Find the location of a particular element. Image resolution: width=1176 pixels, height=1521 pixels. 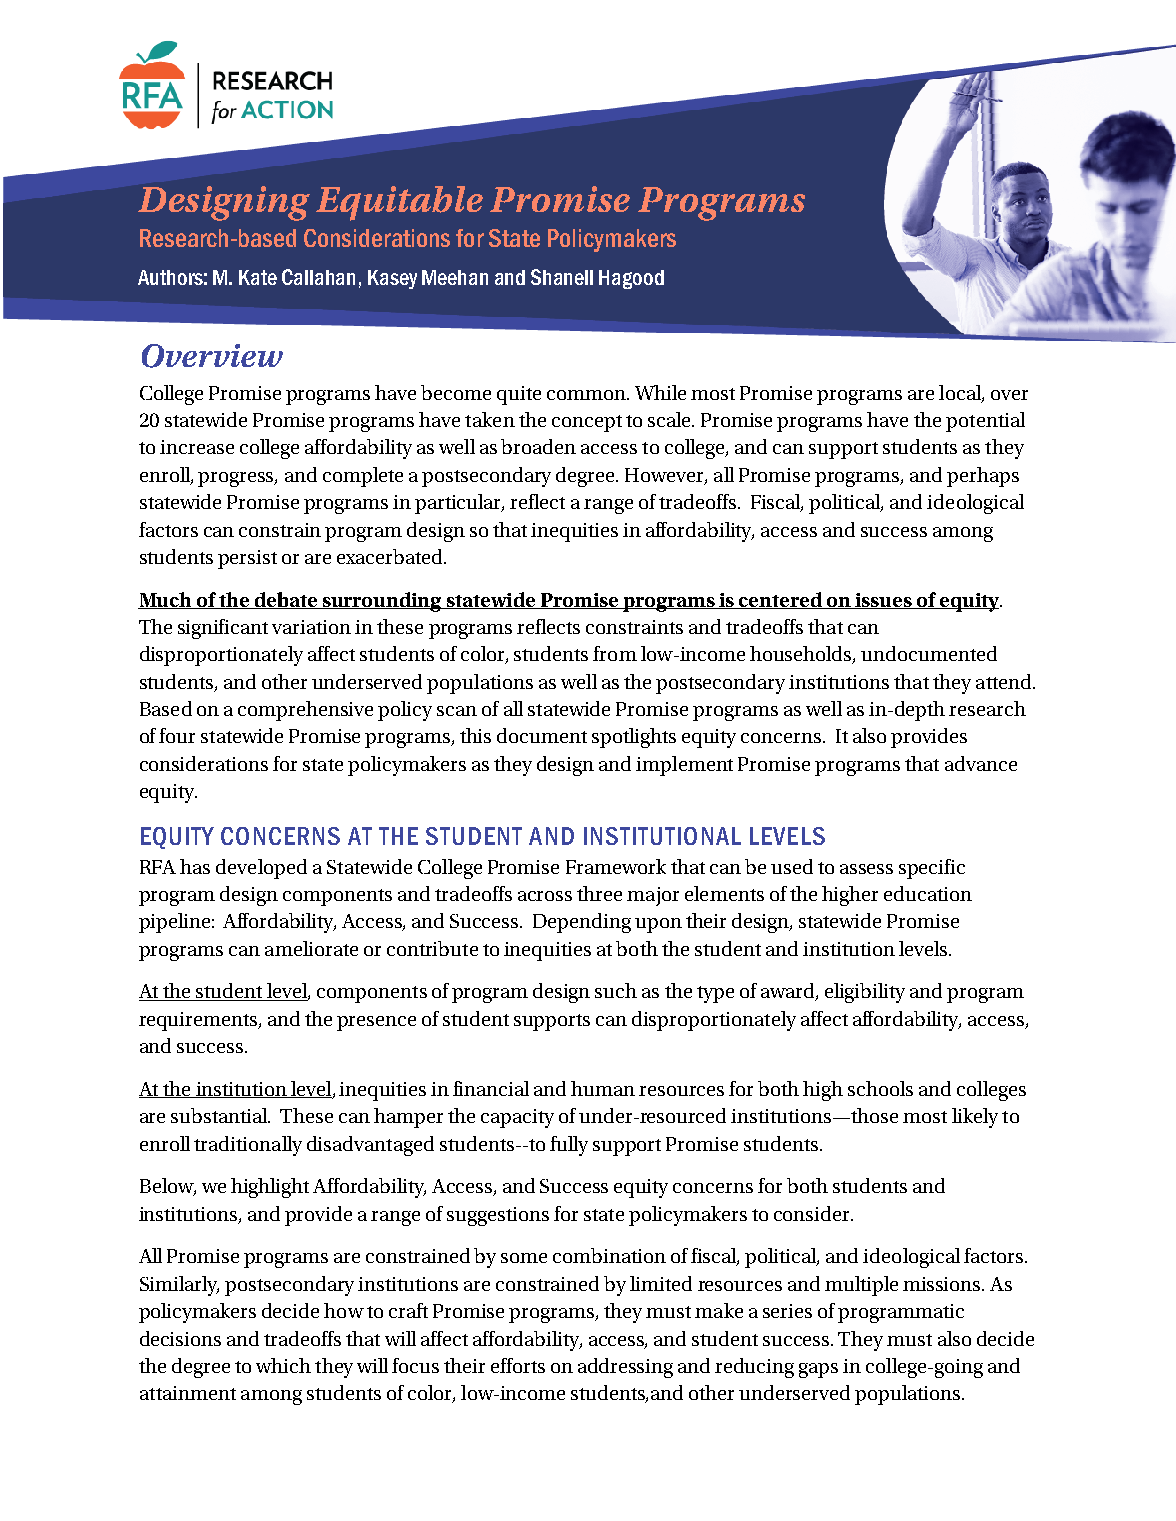

Kate is located at coordinates (258, 277).
